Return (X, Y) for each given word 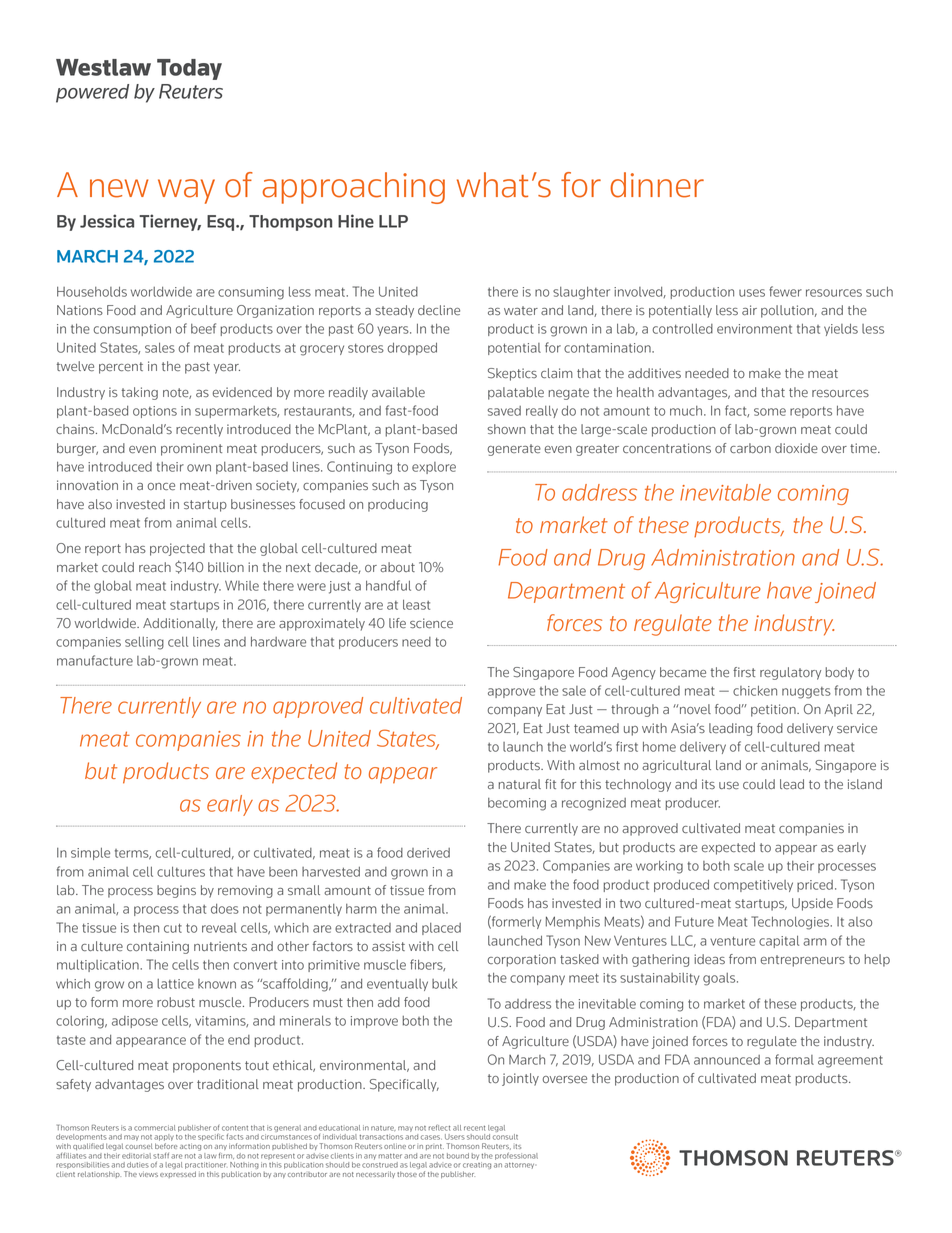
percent (121, 368)
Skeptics (512, 374)
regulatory (790, 673)
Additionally (180, 624)
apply (164, 1139)
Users (455, 1137)
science (431, 623)
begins (176, 891)
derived (428, 853)
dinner (657, 185)
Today (189, 69)
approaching (353, 188)
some (770, 412)
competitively (753, 886)
